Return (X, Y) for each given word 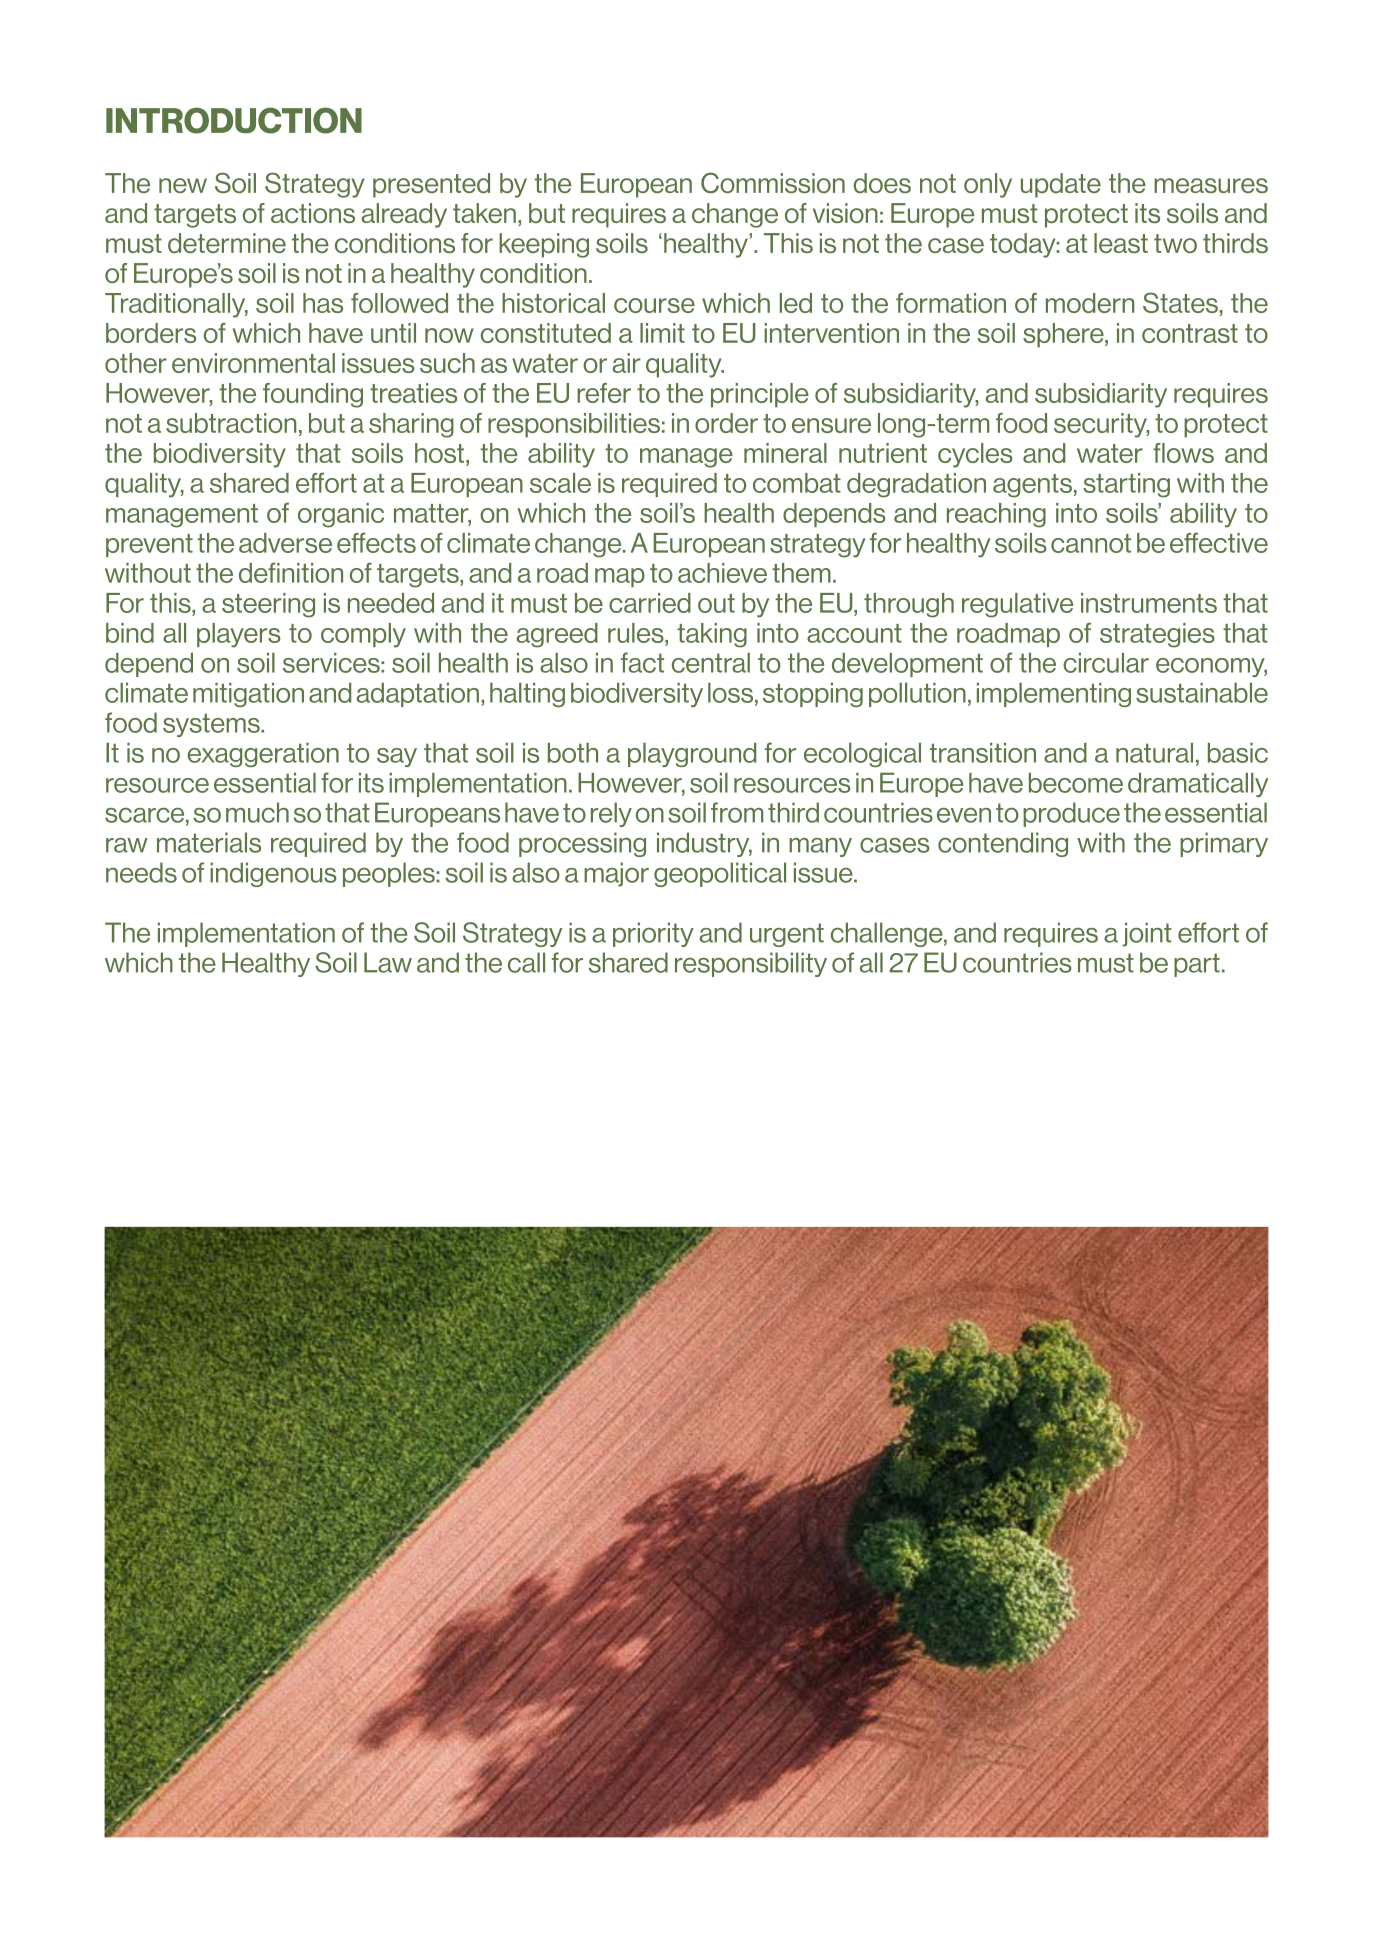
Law (388, 962)
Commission (773, 182)
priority (653, 934)
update (1061, 185)
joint (1147, 934)
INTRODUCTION (234, 120)
